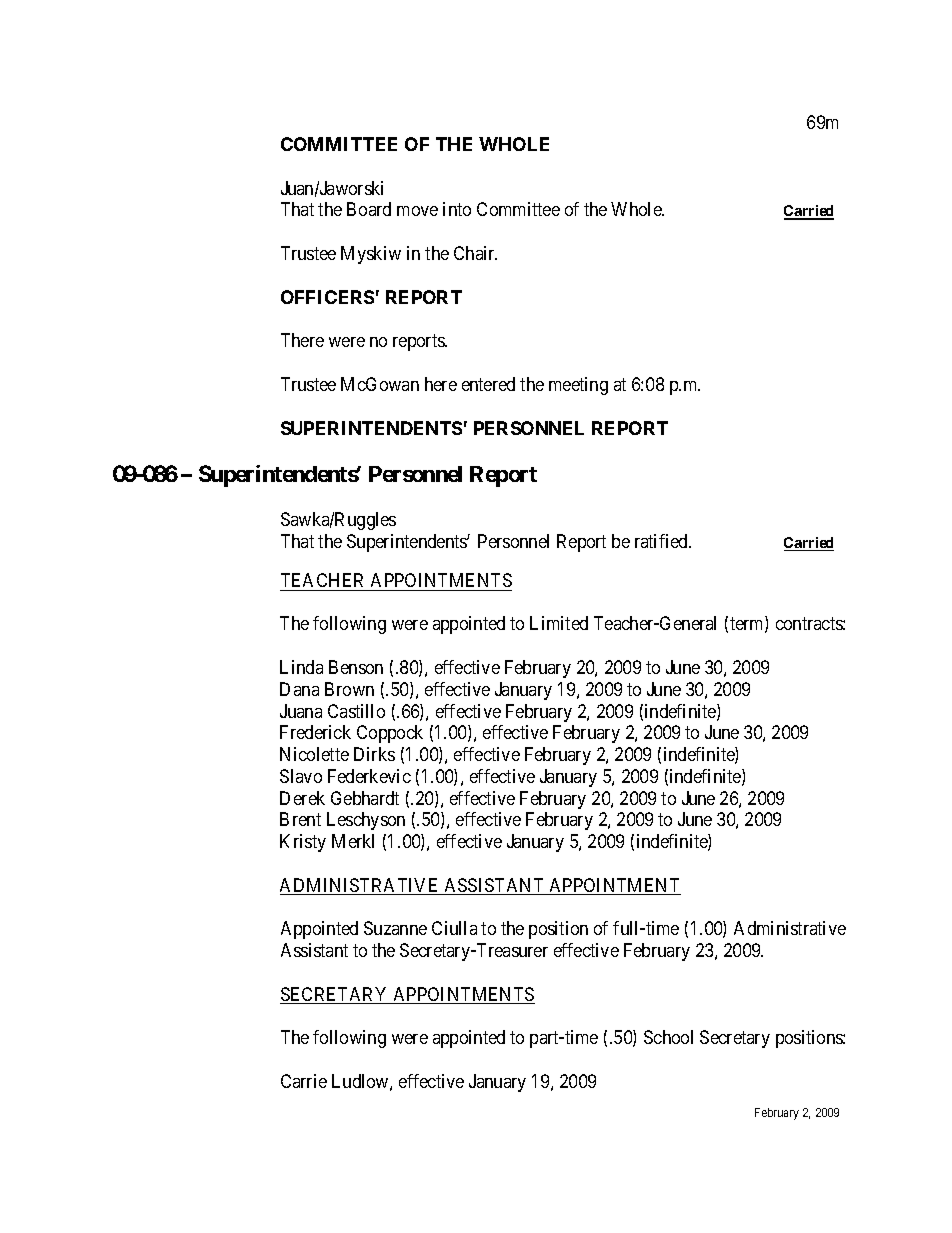  Describe the element at coordinates (475, 253) in the screenshot. I see `Chair` at that location.
